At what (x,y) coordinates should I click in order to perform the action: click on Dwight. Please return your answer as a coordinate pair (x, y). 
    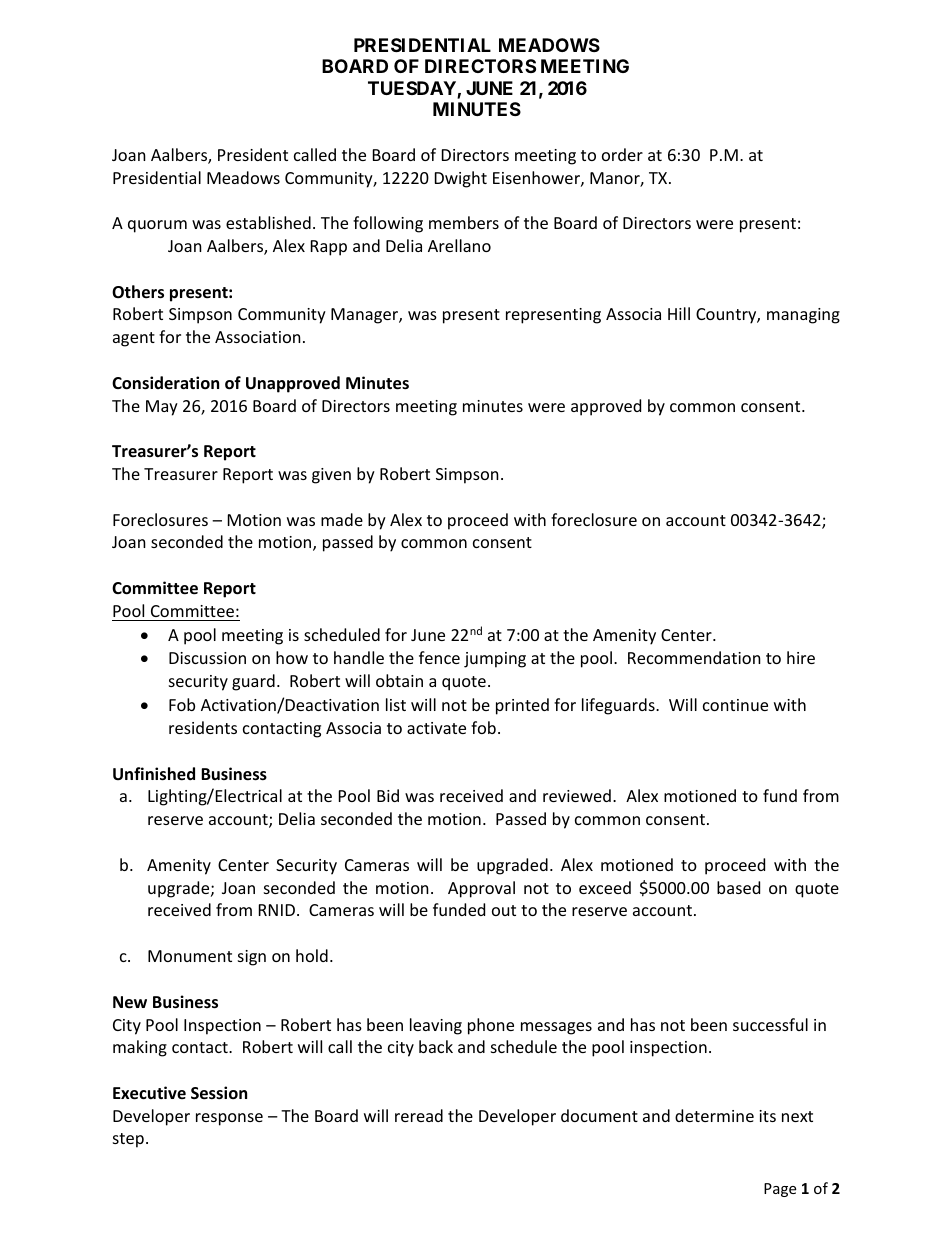
    Looking at the image, I should click on (461, 179).
